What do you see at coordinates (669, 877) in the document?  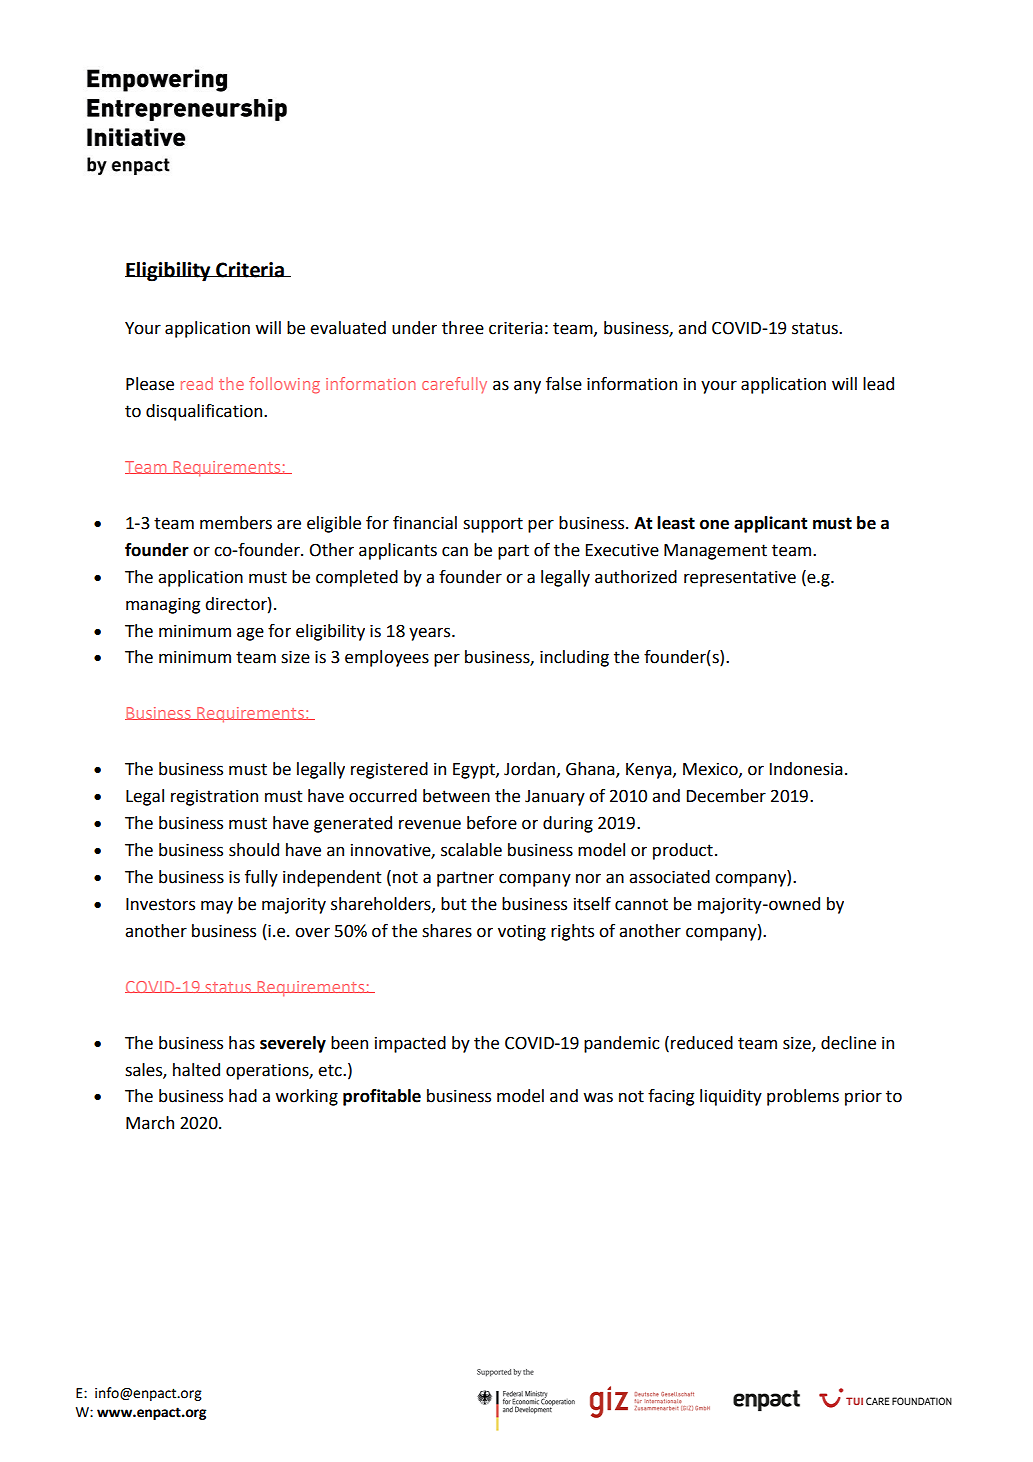 I see `associated` at bounding box center [669, 877].
